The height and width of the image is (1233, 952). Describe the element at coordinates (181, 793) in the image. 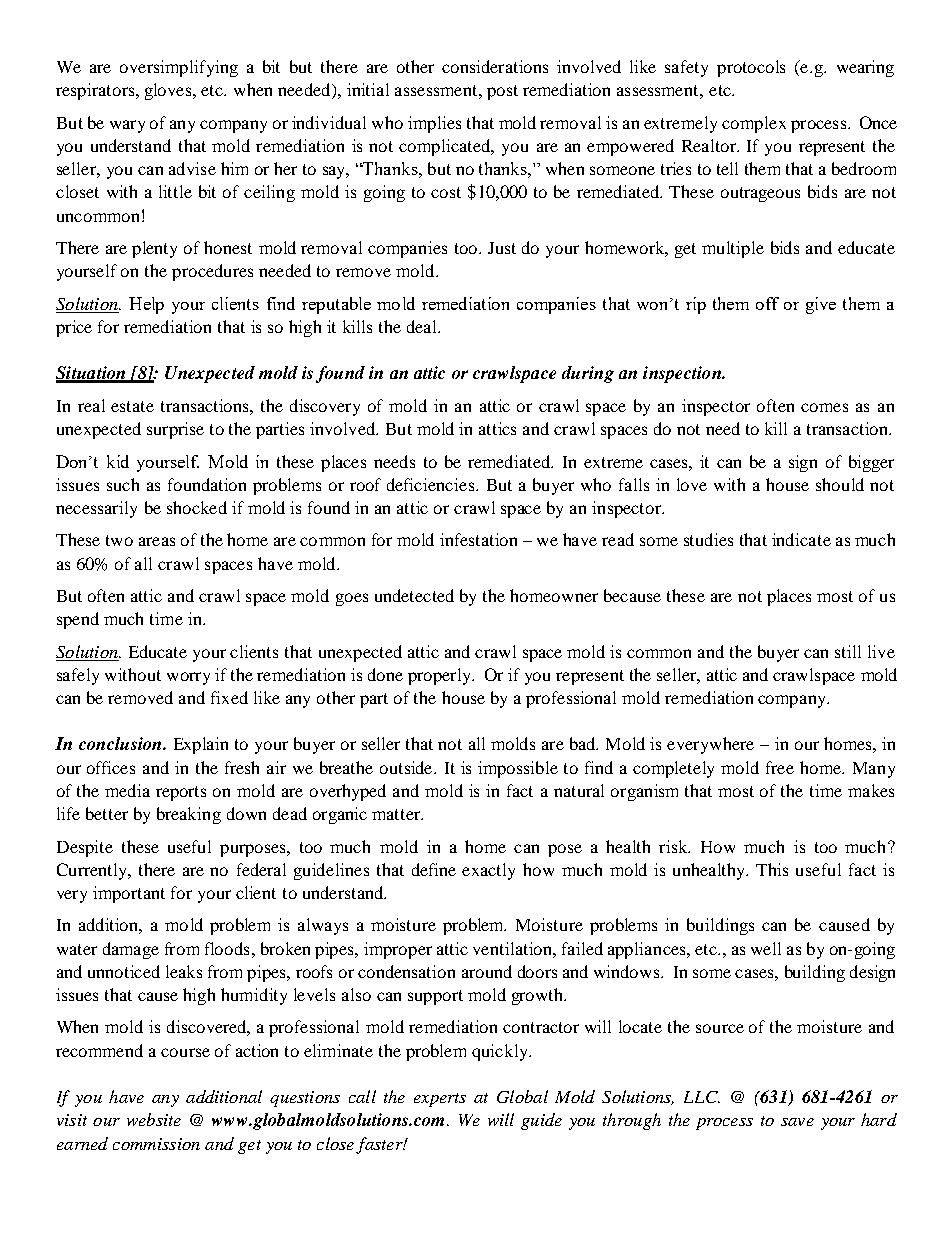

I see `reports` at that location.
